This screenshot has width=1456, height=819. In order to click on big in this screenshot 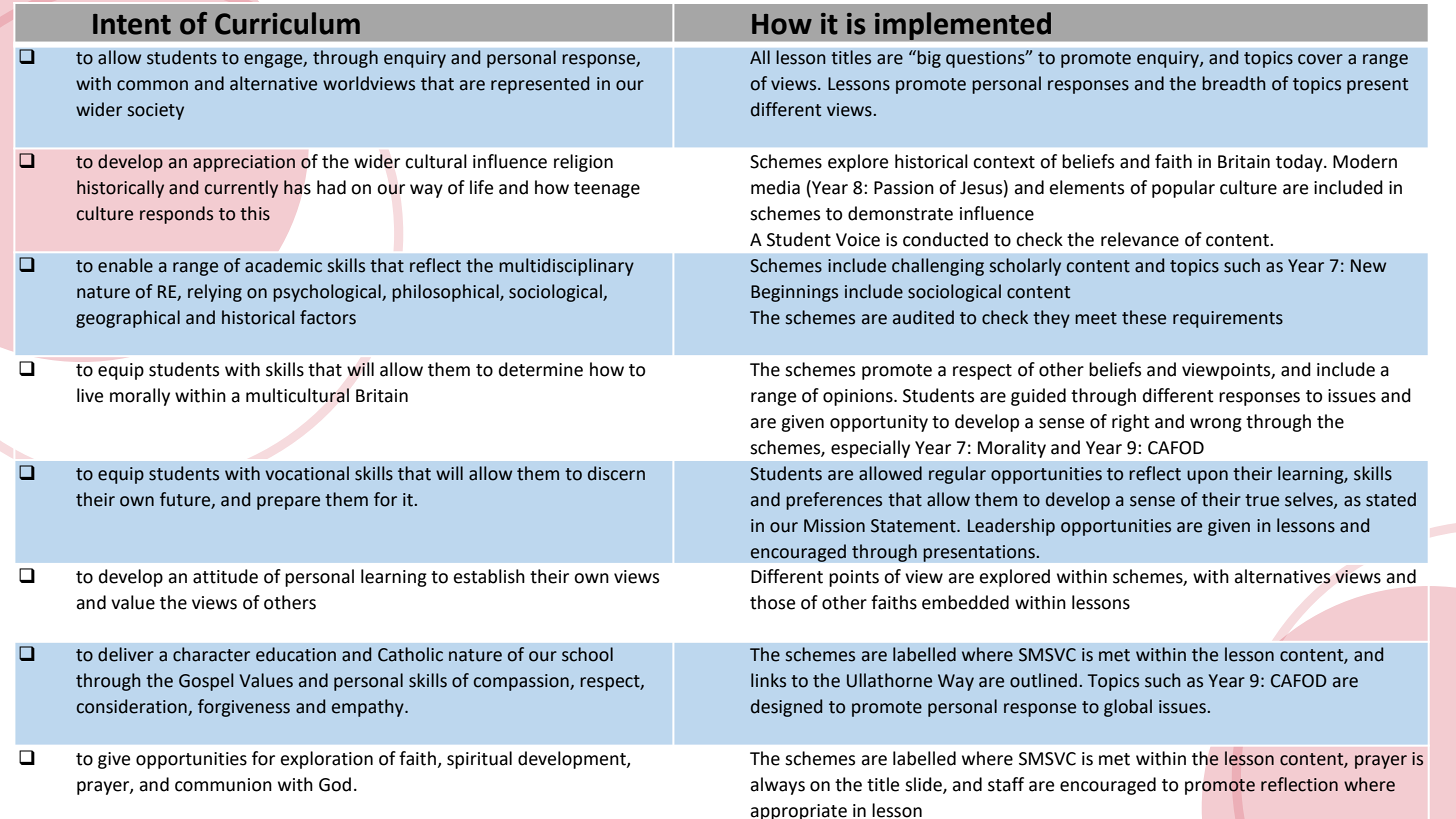, I will do `click(929, 59)`.
